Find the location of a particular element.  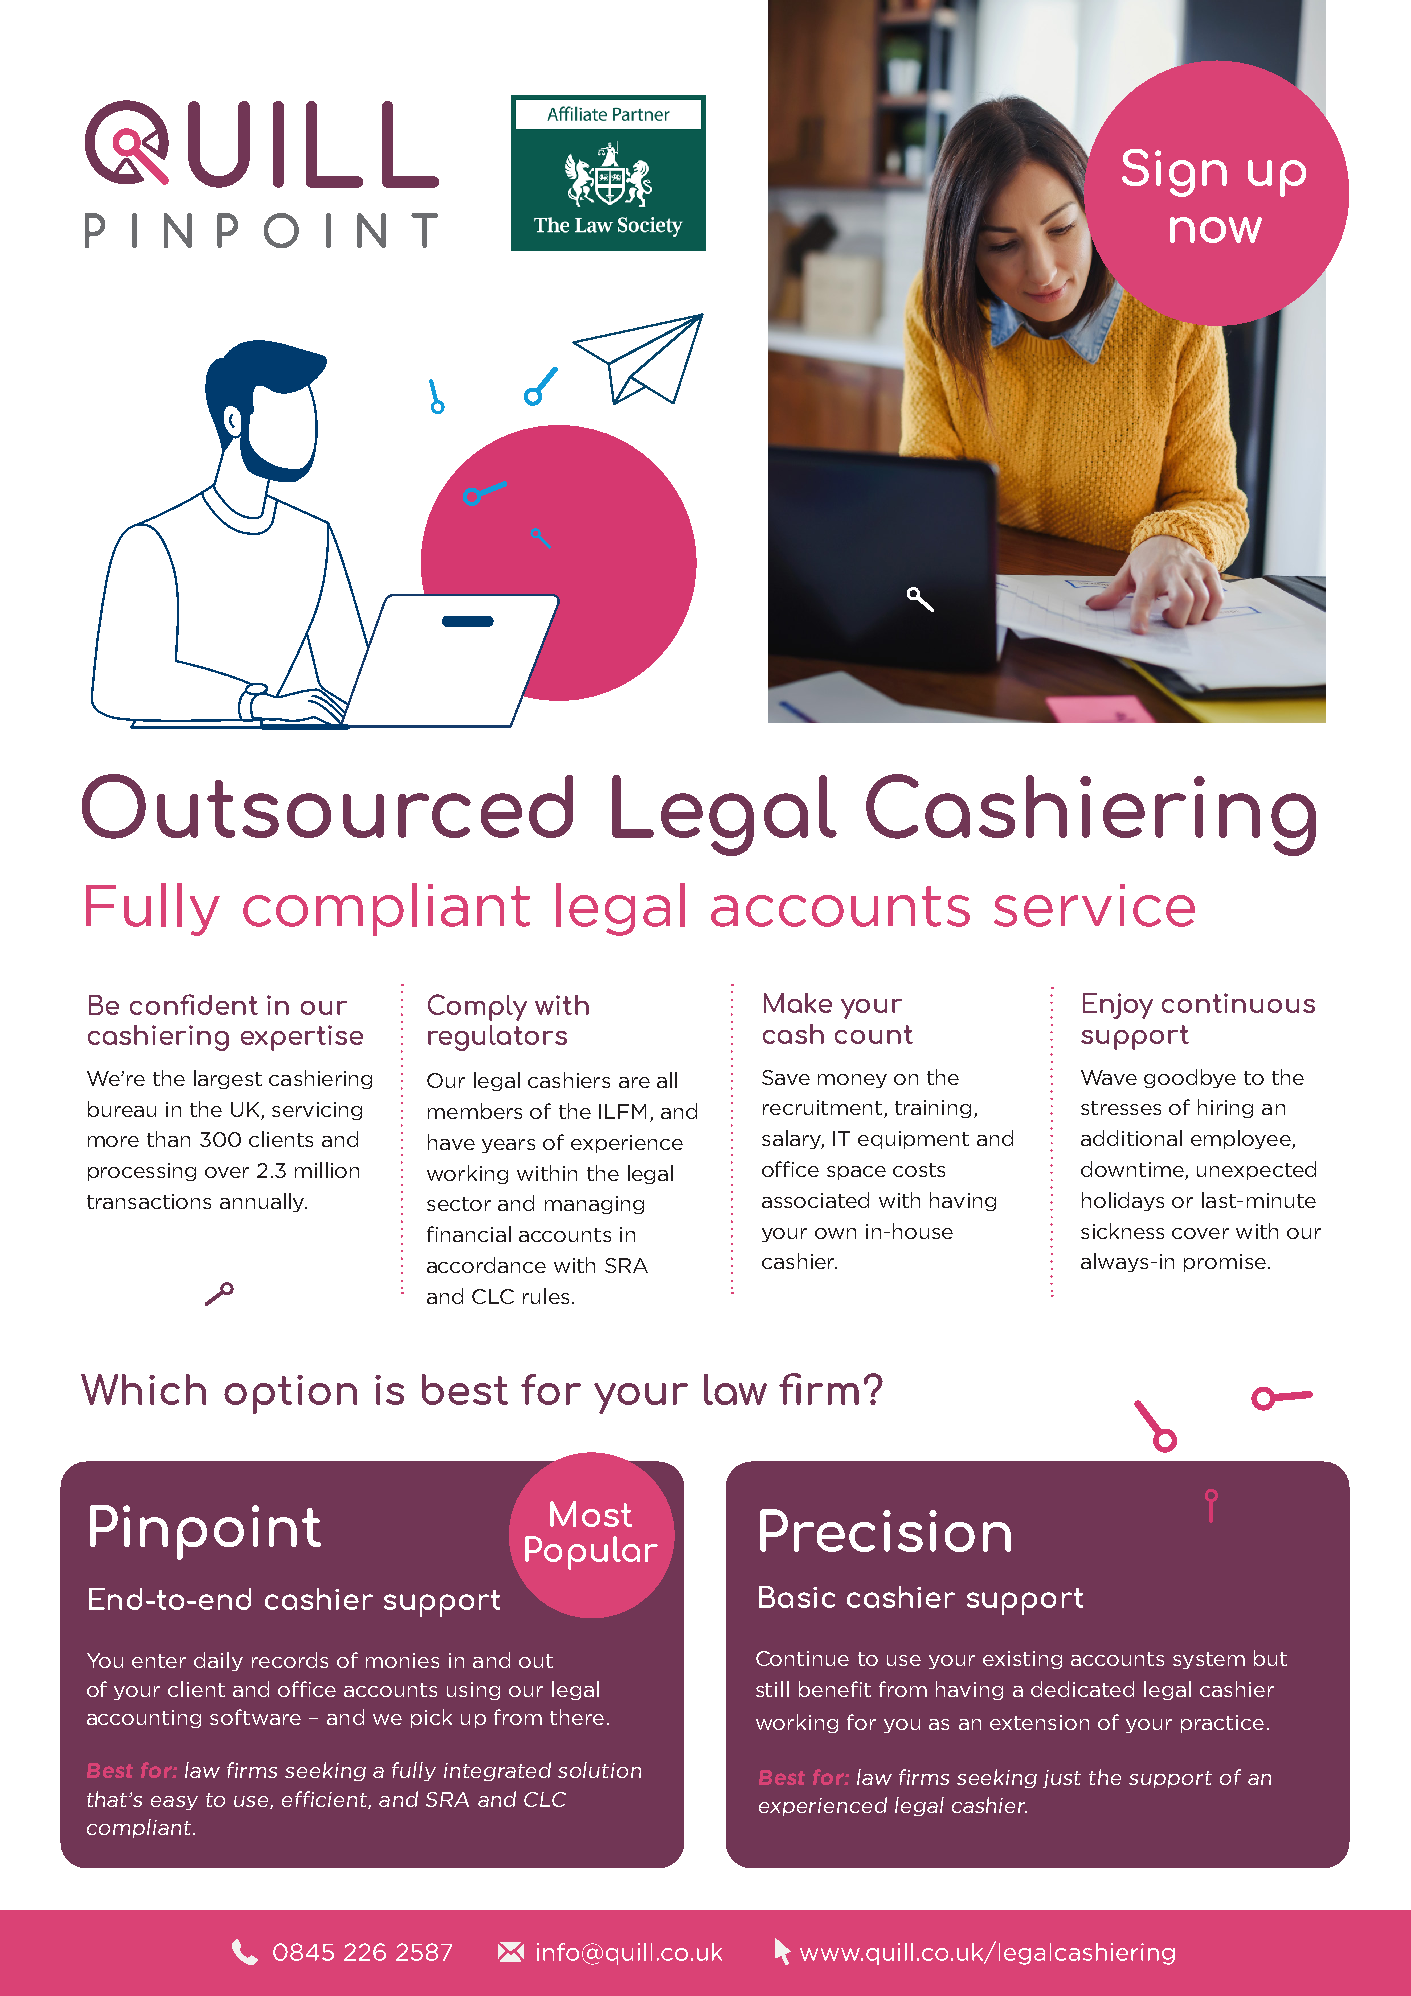

confident is located at coordinates (194, 1004).
